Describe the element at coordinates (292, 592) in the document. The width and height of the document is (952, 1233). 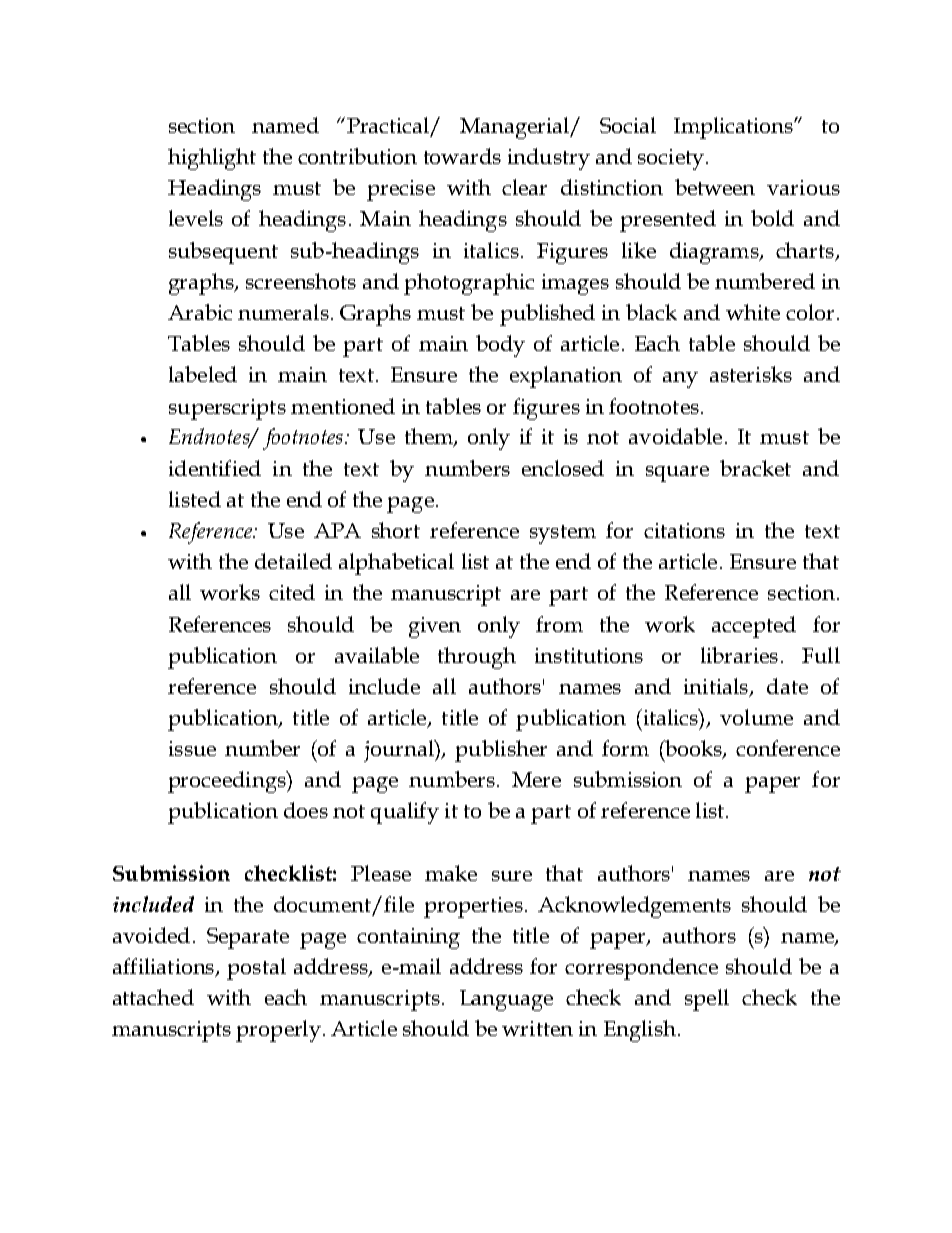
I see `cited` at that location.
